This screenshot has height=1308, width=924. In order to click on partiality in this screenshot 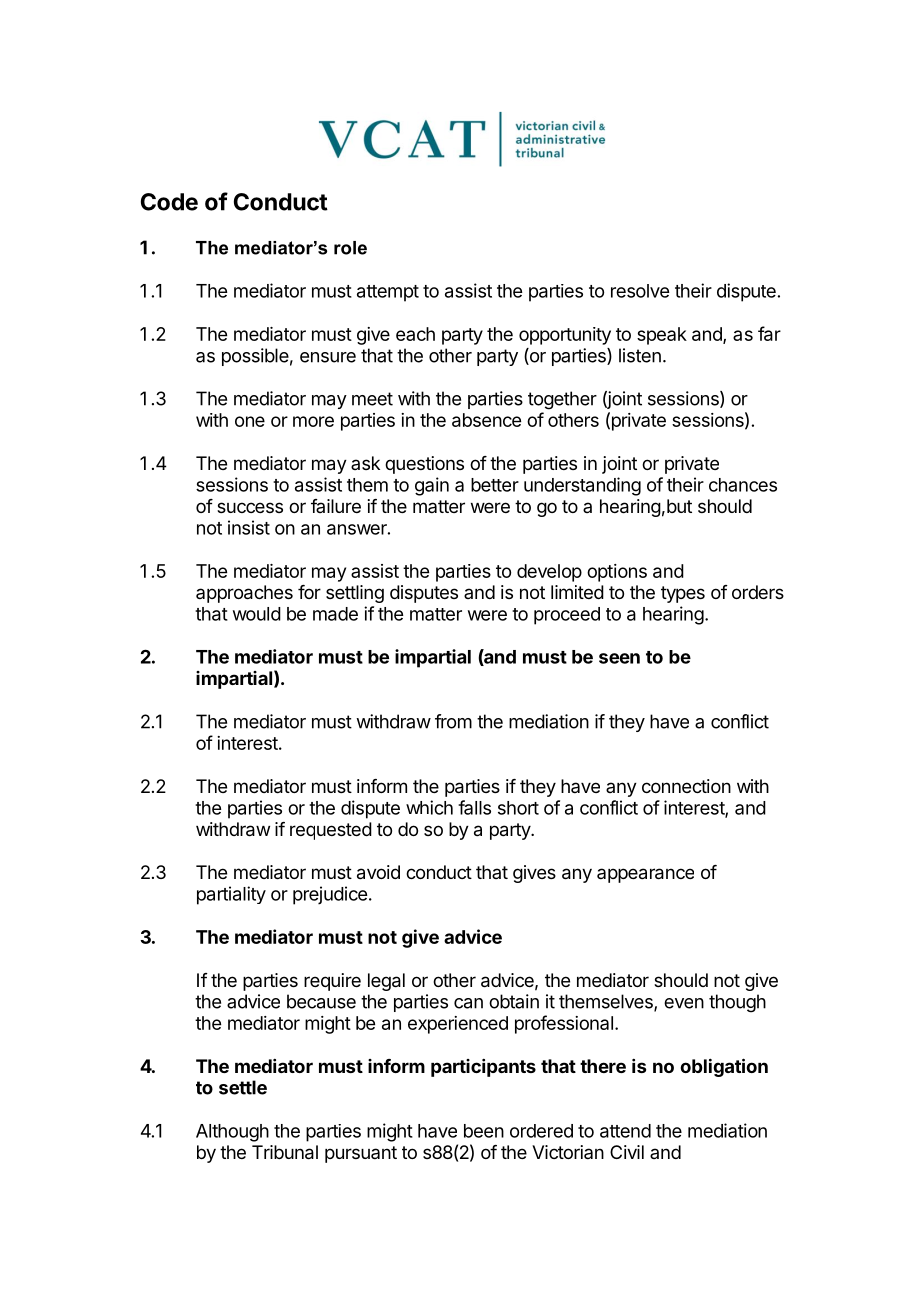, I will do `click(231, 895)`.
